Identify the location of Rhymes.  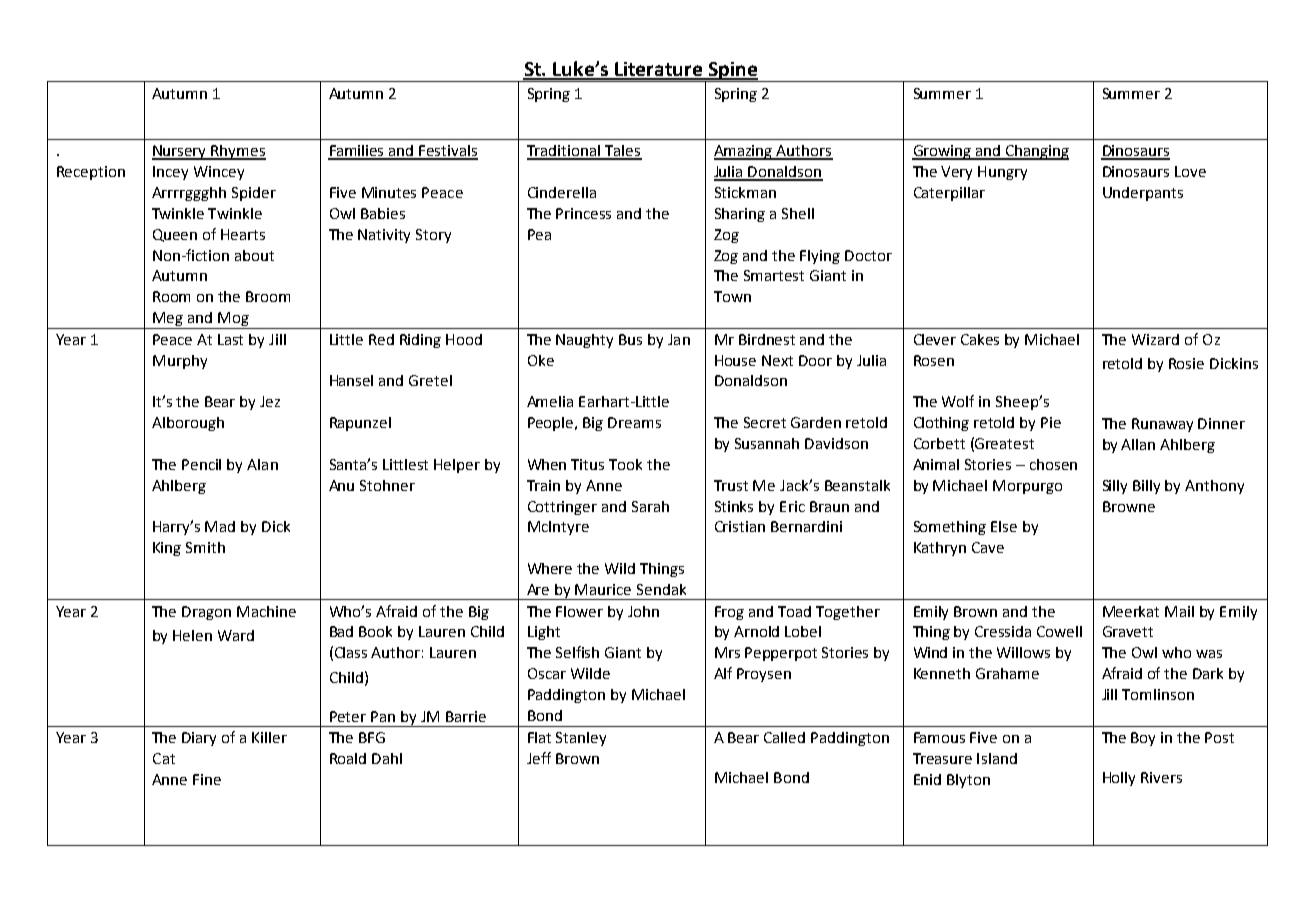
(237, 152).
